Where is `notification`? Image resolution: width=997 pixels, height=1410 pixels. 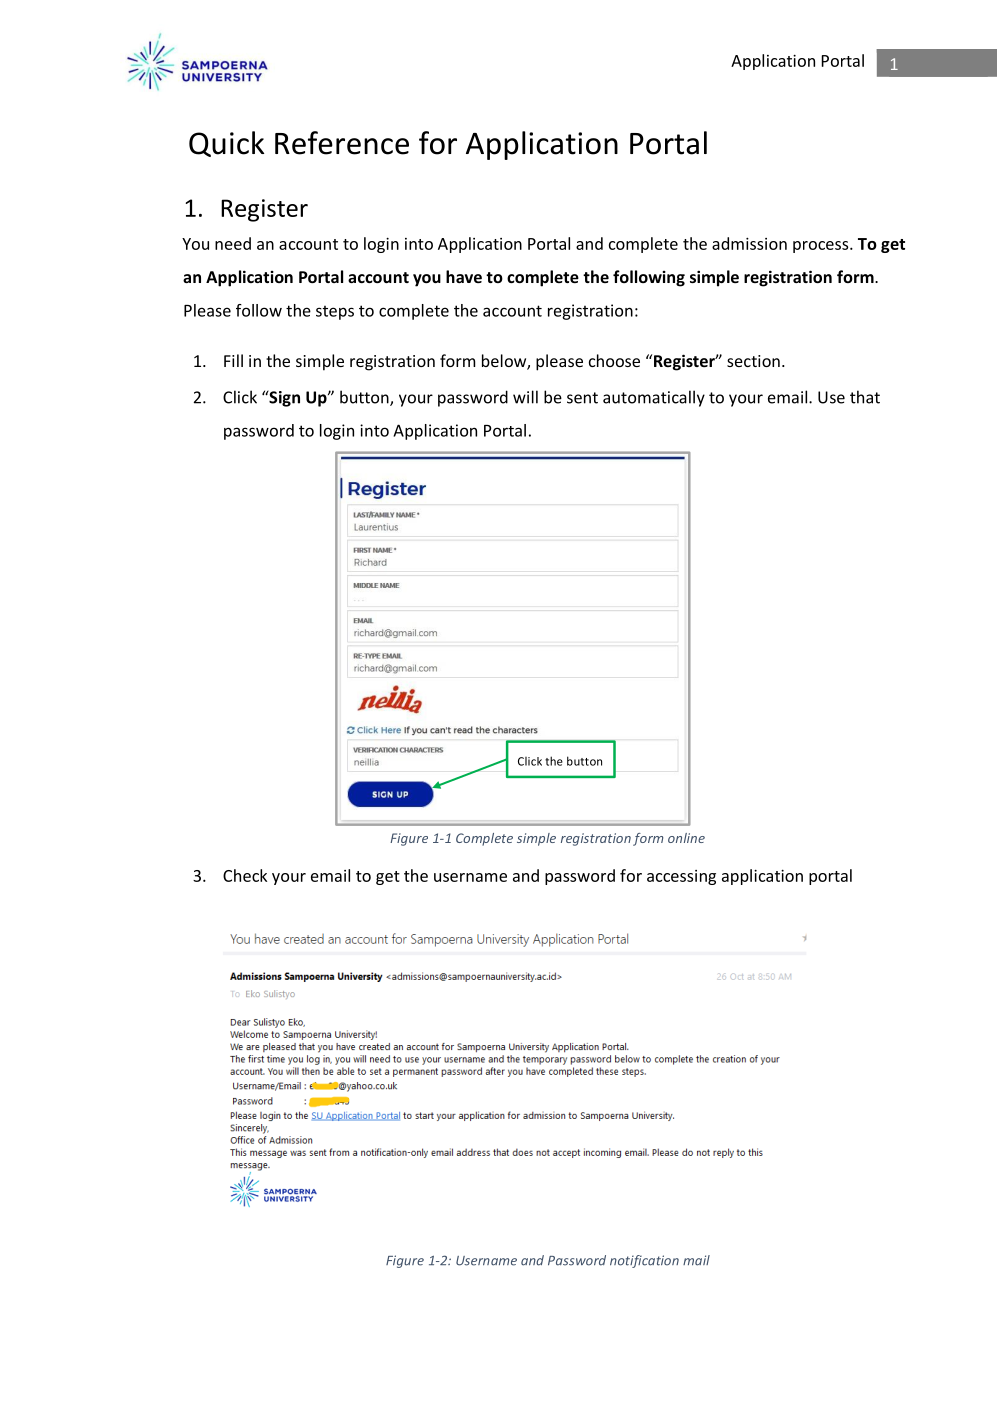
notification is located at coordinates (644, 1261).
